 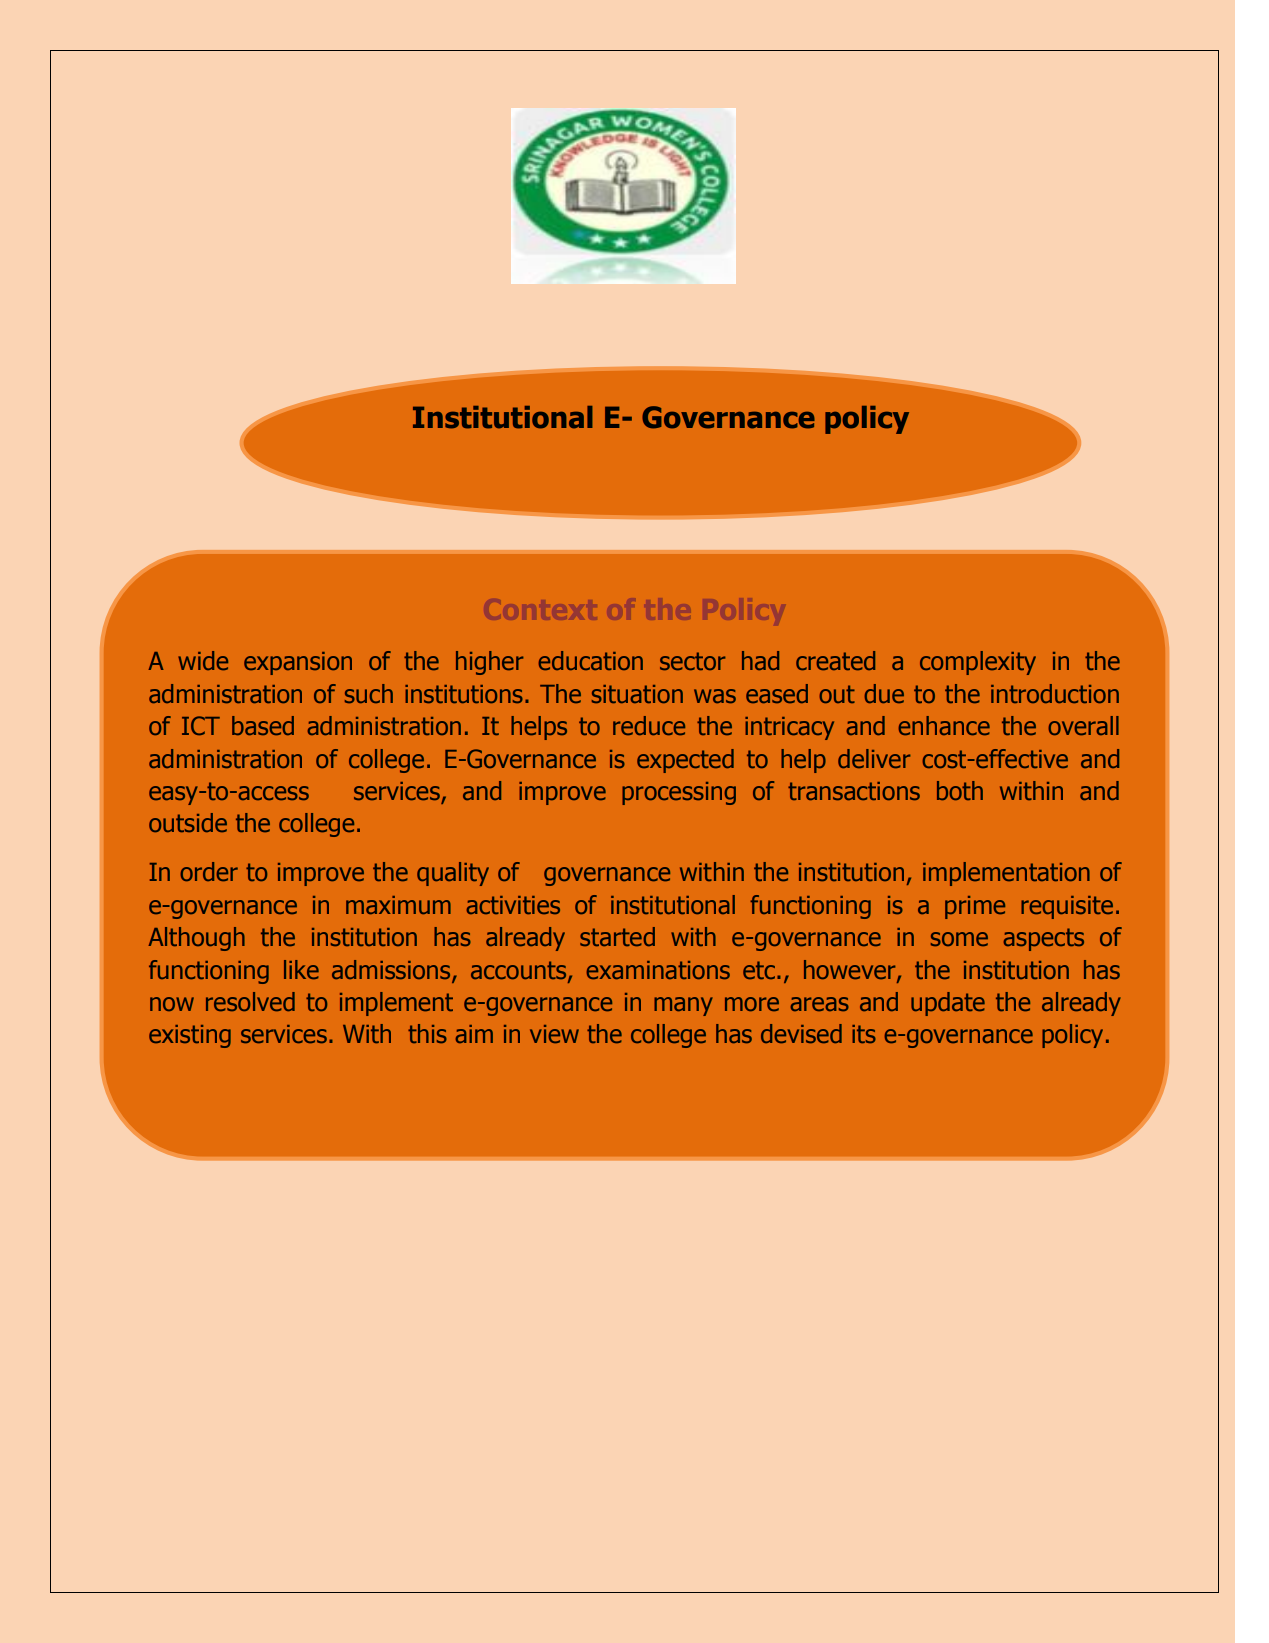 I want to click on quality, so click(x=453, y=874).
